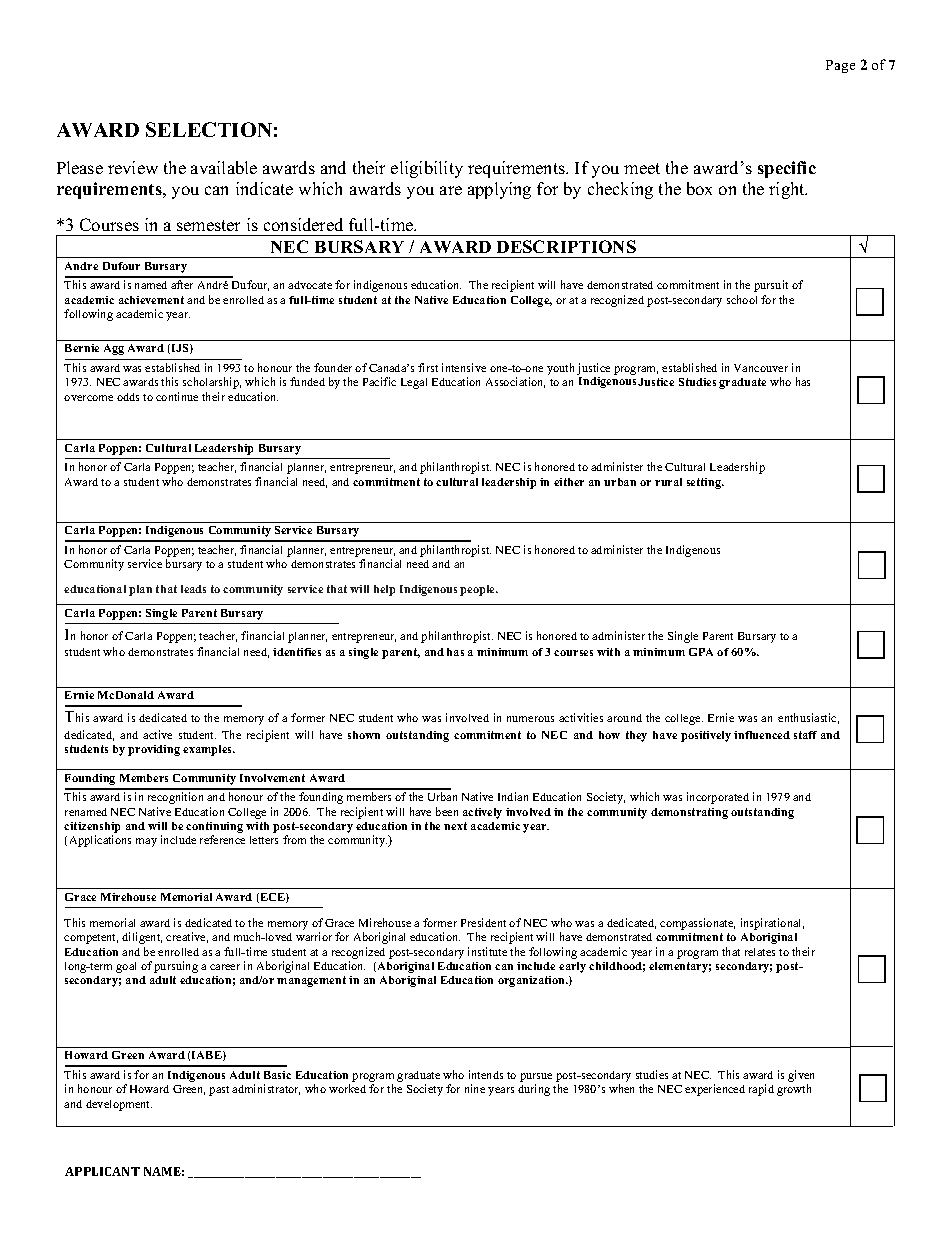 The width and height of the screenshot is (952, 1233). I want to click on Page, so click(840, 66).
